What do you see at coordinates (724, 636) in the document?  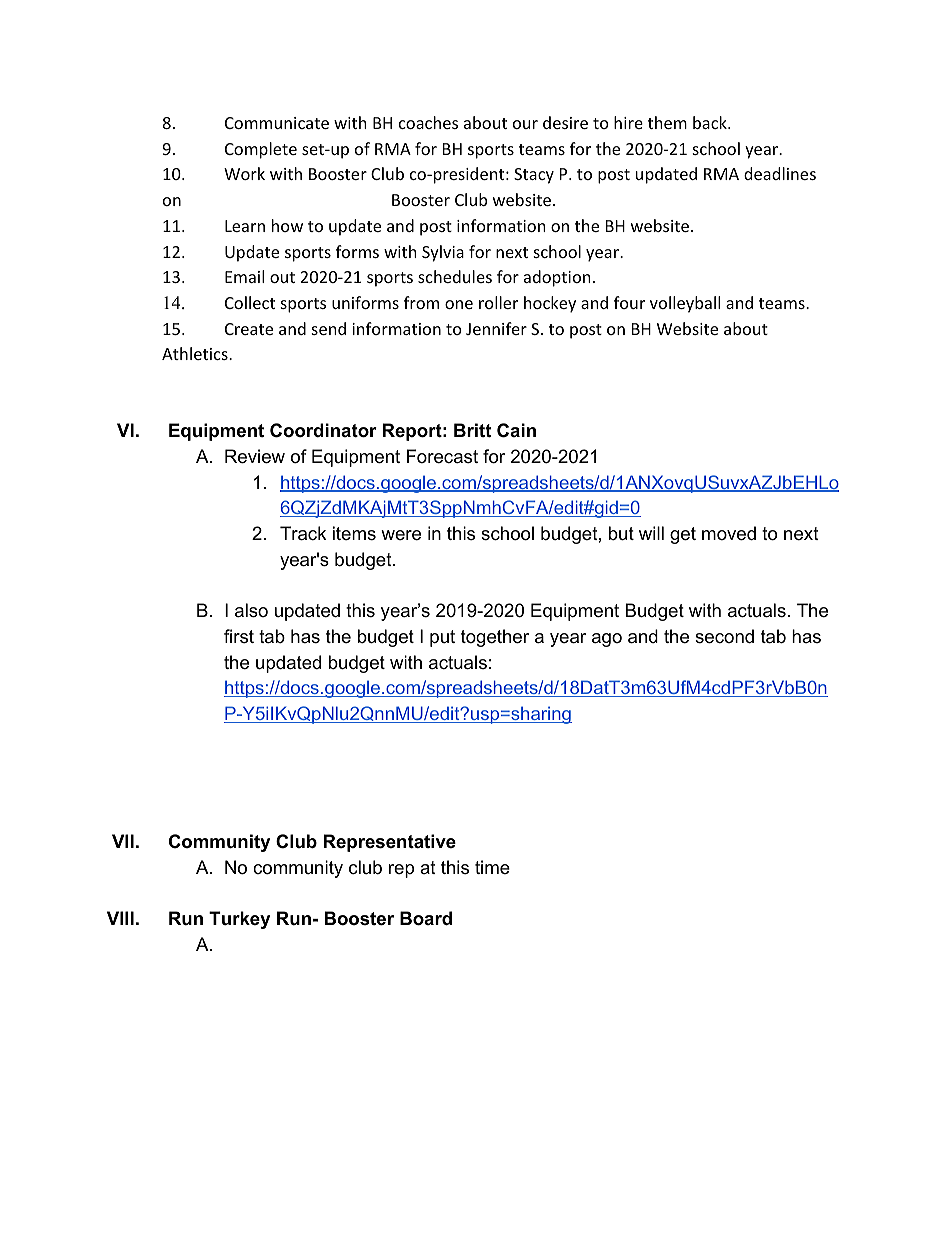 I see `second` at bounding box center [724, 636].
